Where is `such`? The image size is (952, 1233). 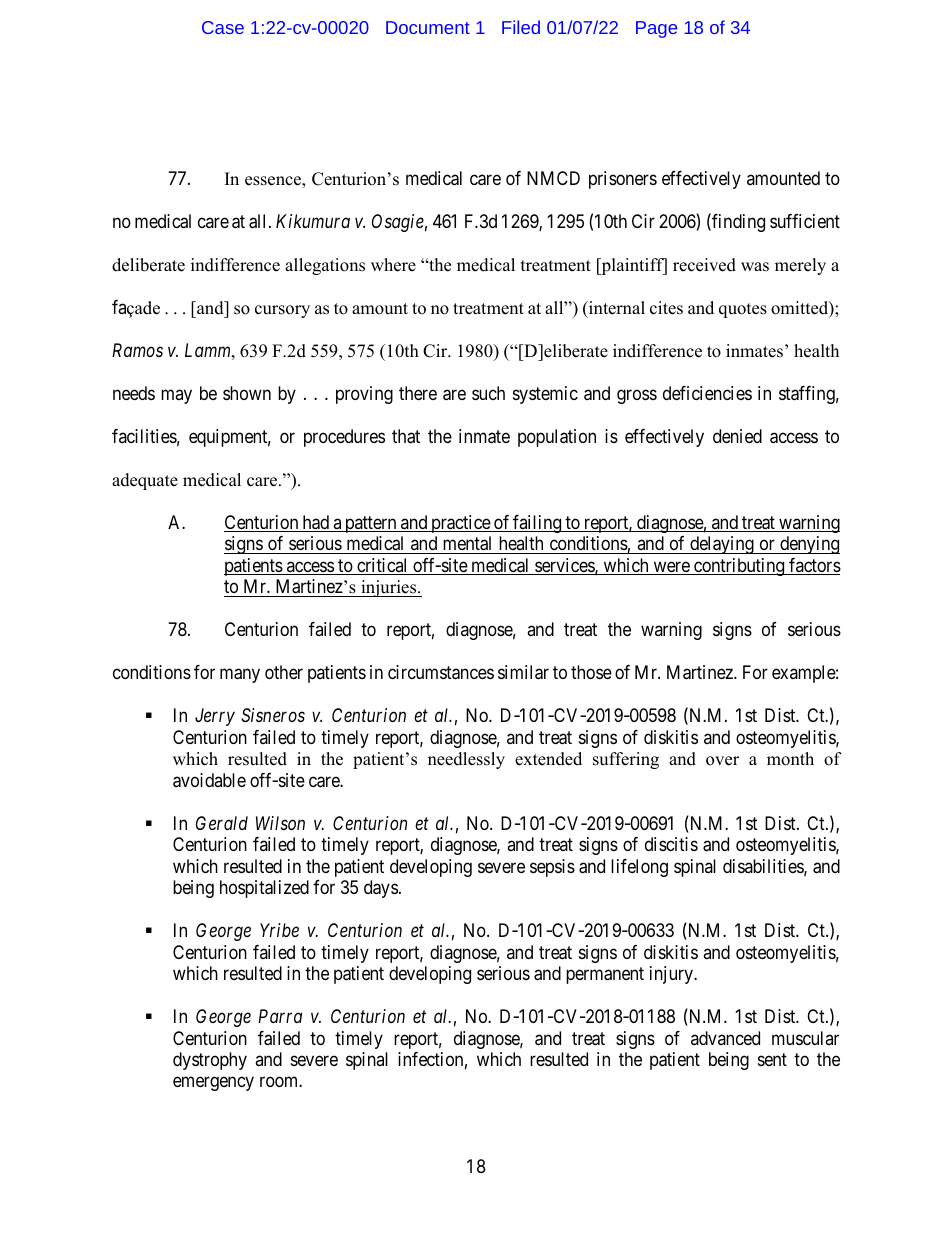 such is located at coordinates (488, 393).
